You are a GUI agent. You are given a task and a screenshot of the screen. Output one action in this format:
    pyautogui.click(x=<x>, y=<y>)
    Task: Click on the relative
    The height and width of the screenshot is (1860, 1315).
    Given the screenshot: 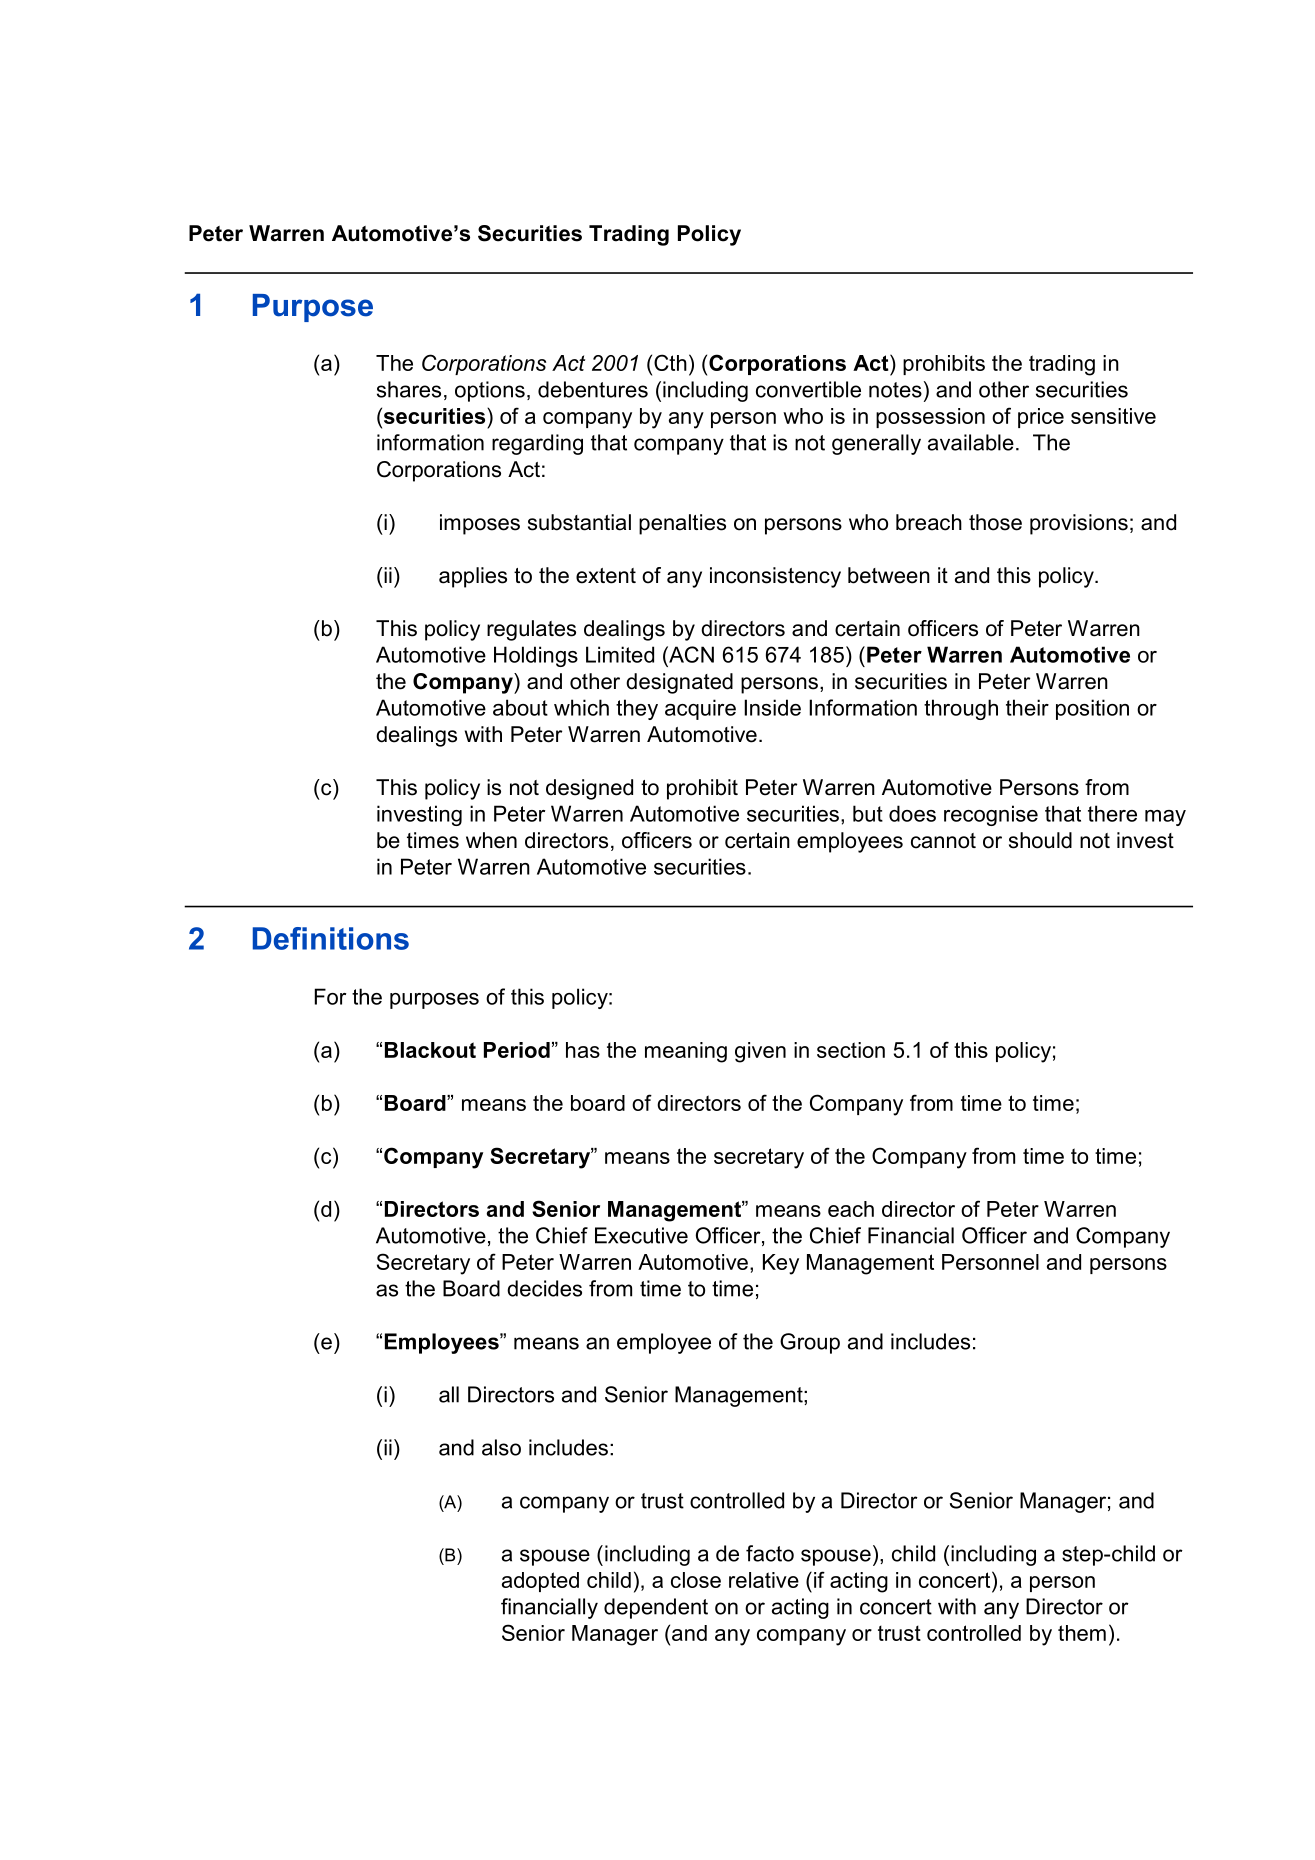 What is the action you would take?
    pyautogui.click(x=764, y=1580)
